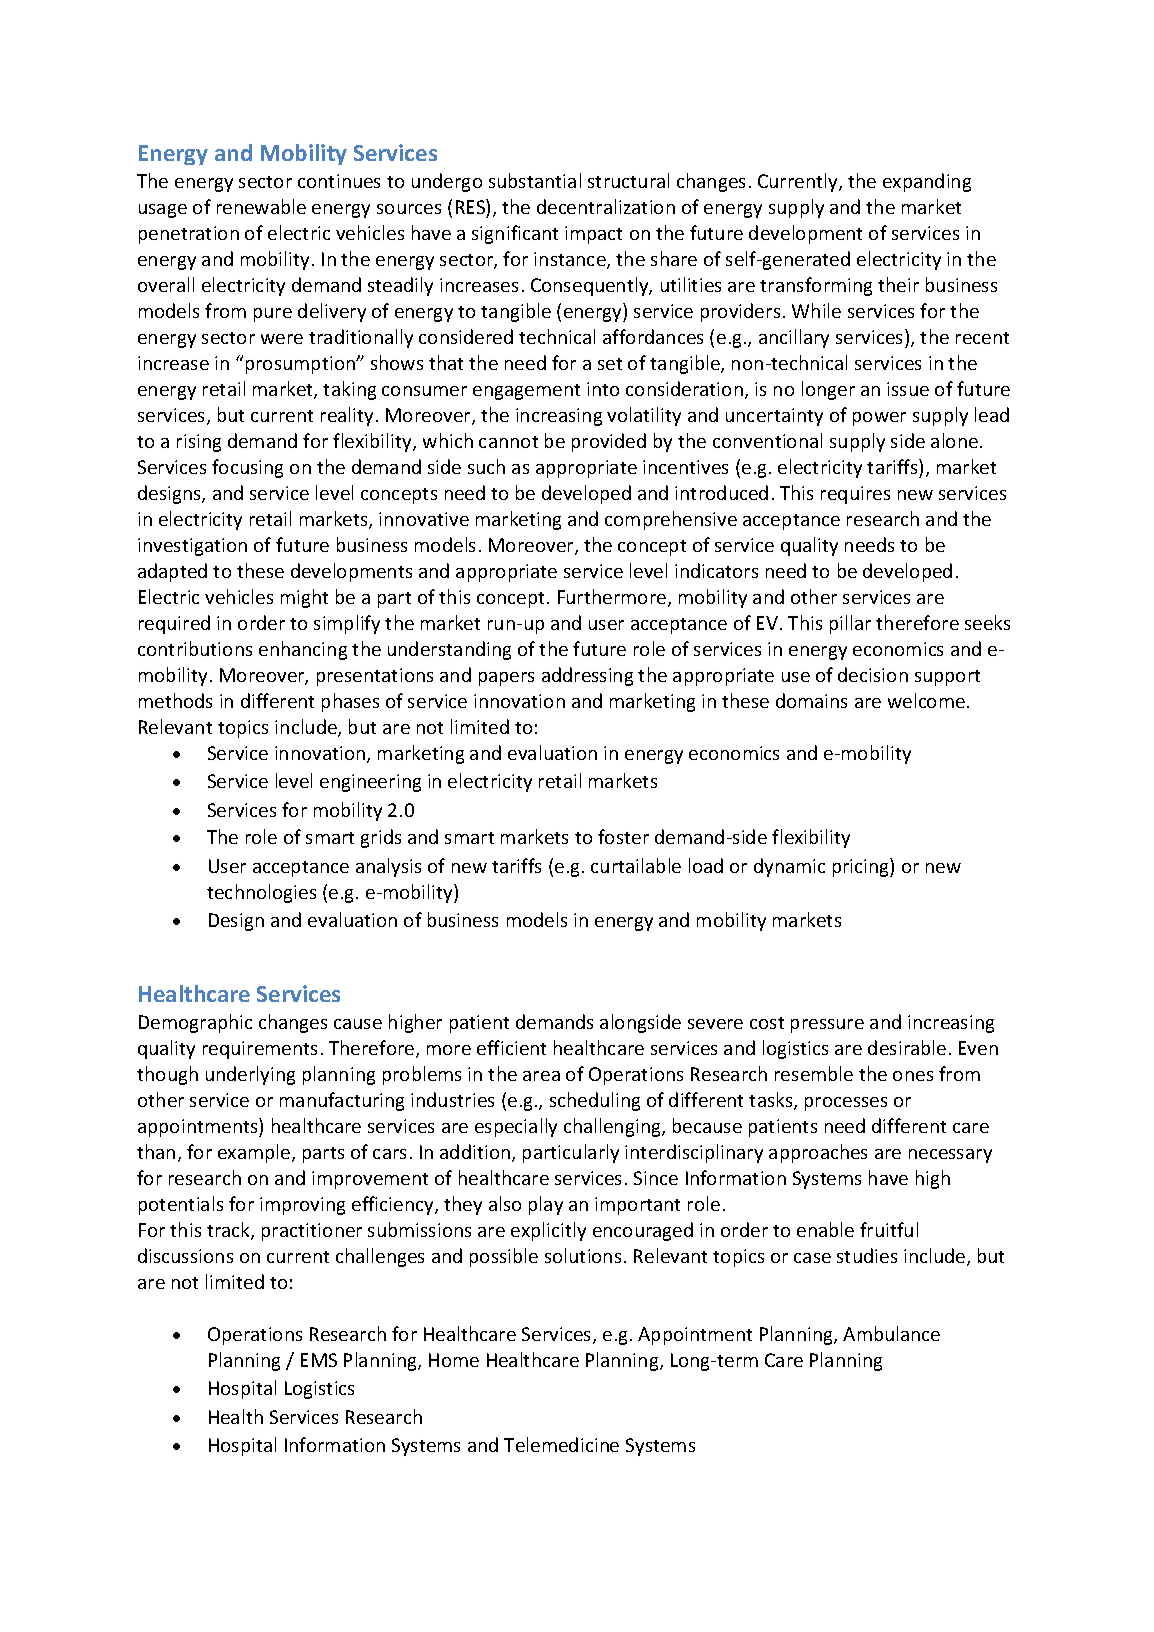 This screenshot has height=1632, width=1154. What do you see at coordinates (907, 1047) in the screenshot?
I see `desirable` at bounding box center [907, 1047].
